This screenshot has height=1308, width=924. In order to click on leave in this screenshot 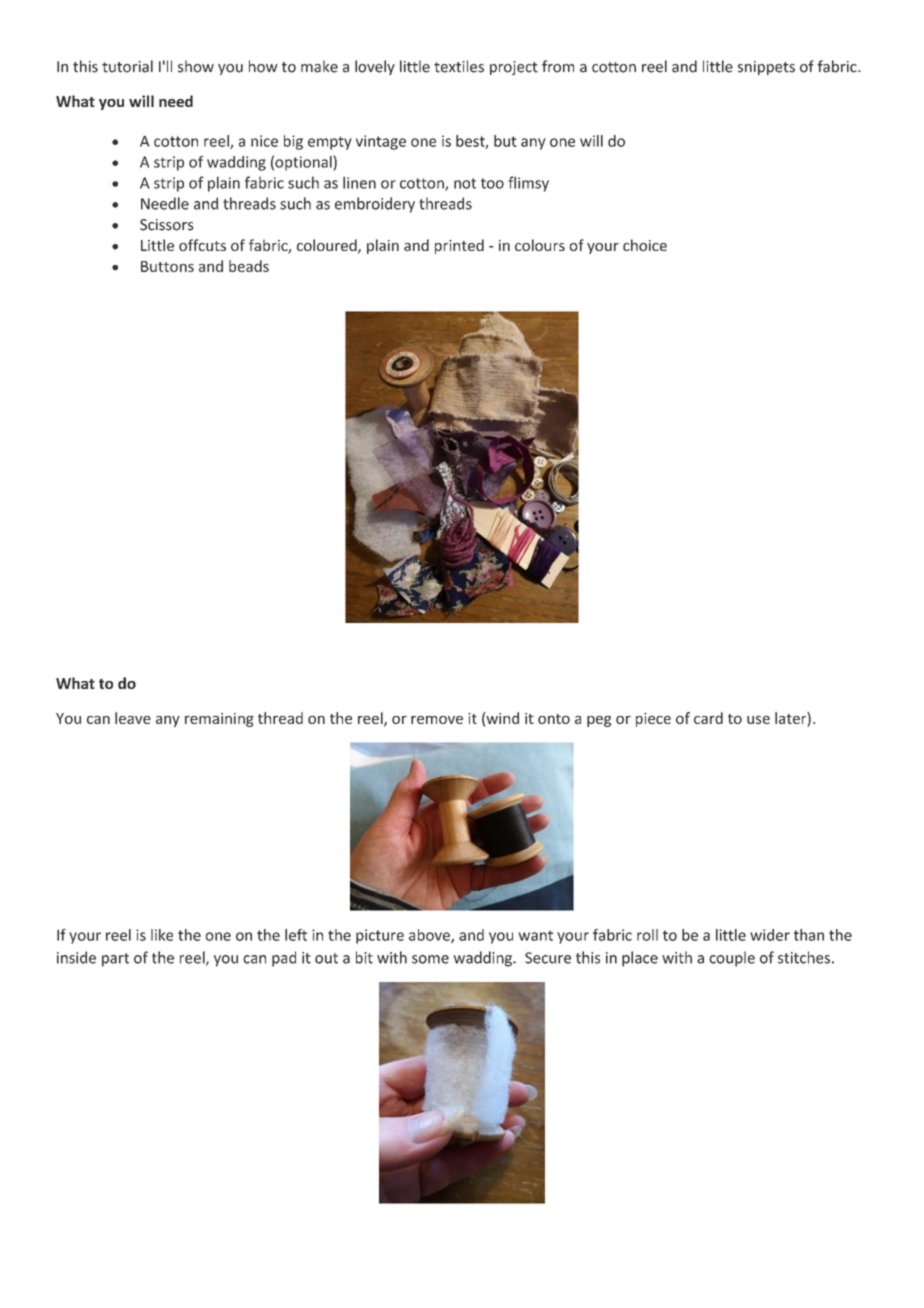, I will do `click(133, 718)`.
